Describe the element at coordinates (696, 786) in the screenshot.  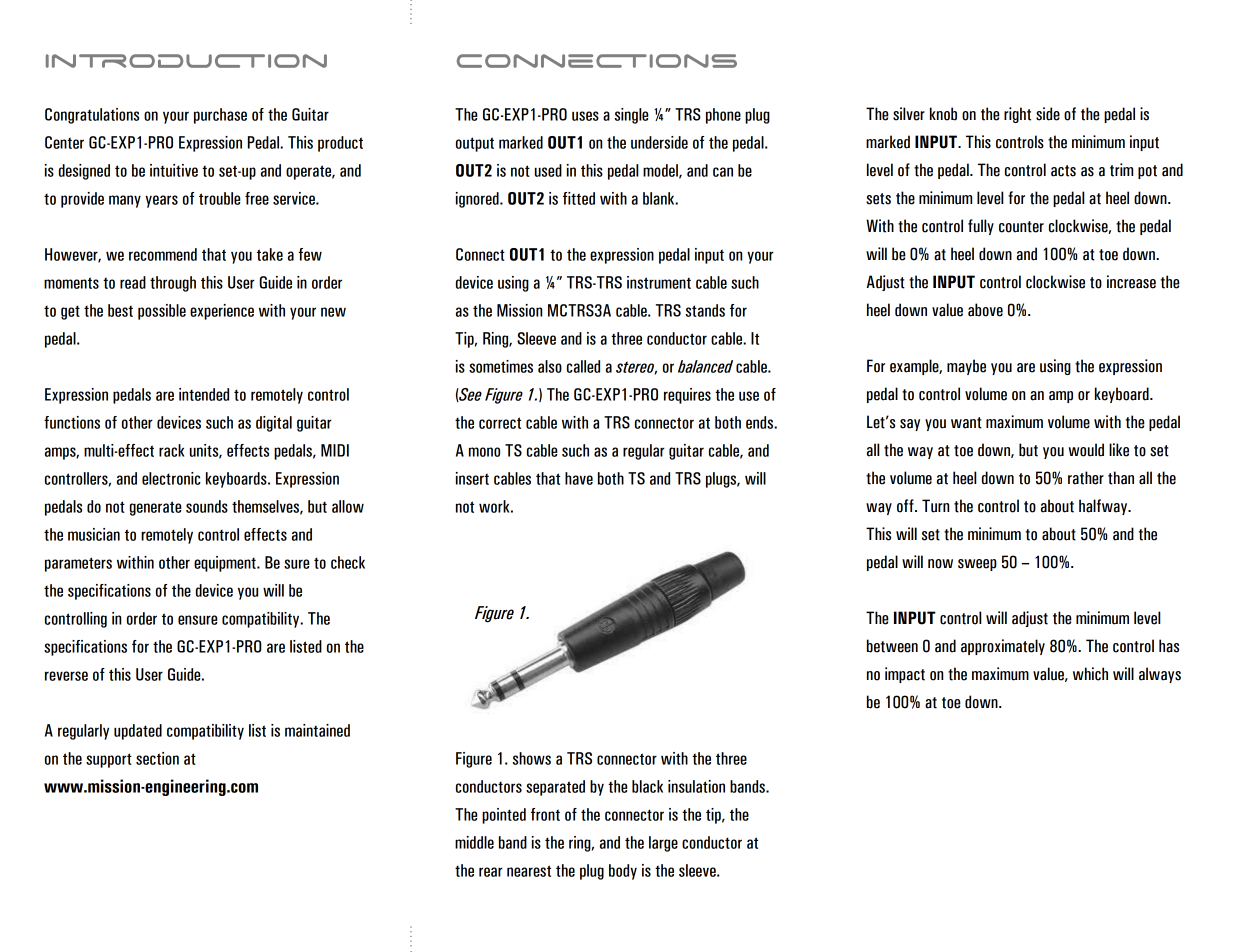
I see `insulation` at that location.
